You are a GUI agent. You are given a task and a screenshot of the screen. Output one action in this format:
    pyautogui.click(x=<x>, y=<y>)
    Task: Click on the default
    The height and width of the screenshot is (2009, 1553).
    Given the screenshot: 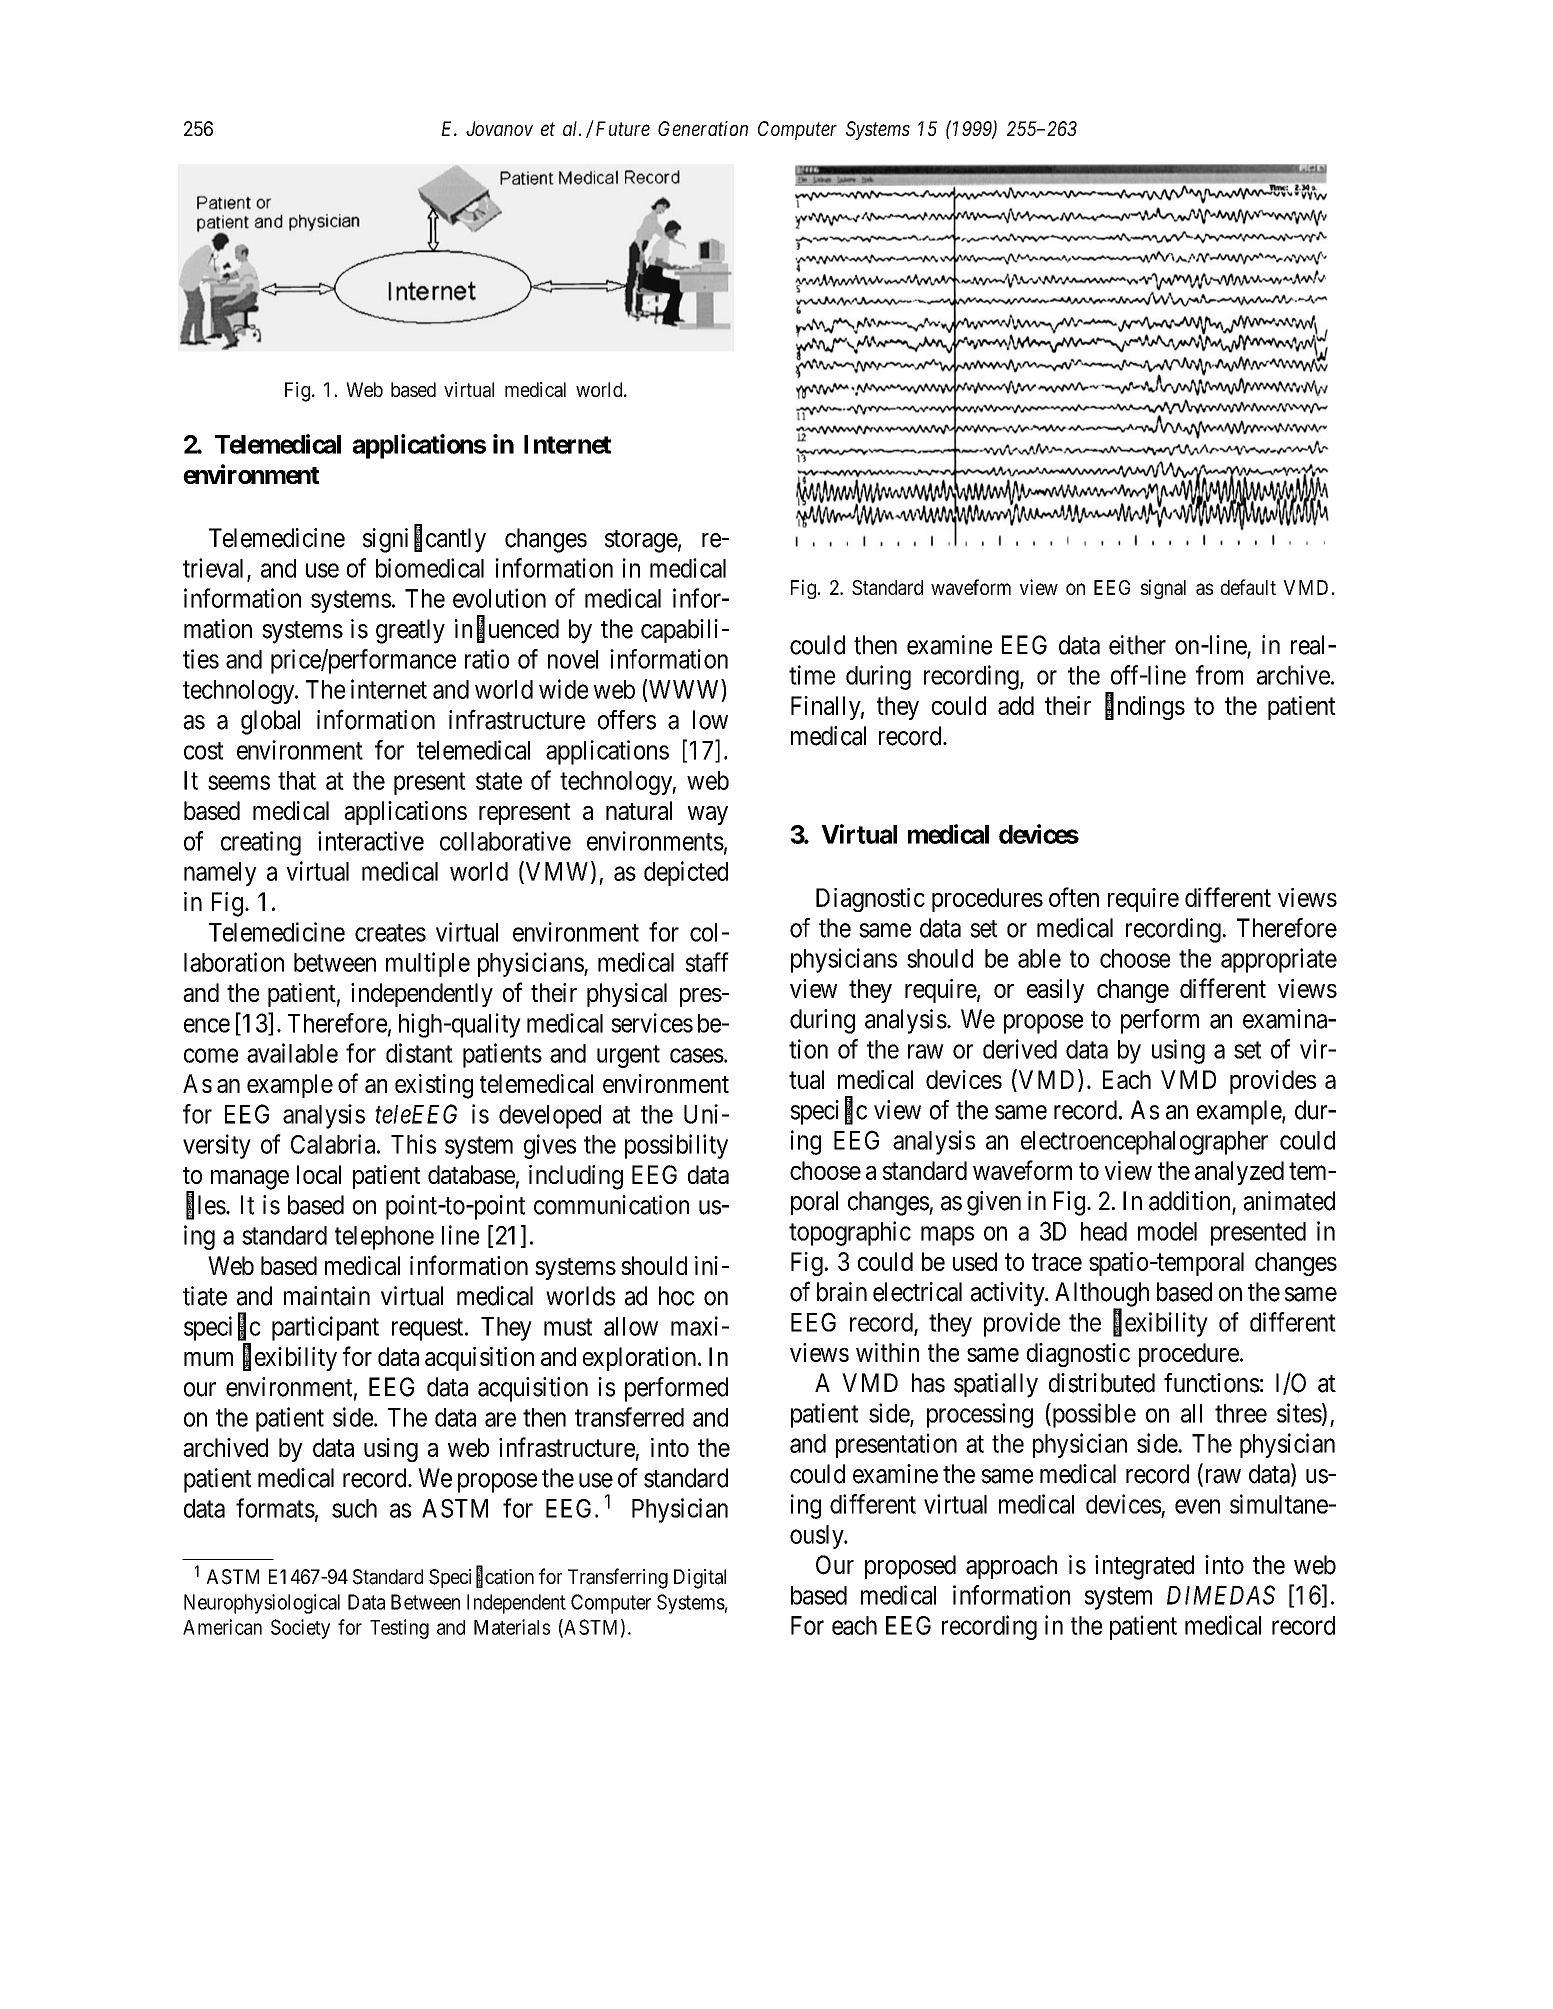 What is the action you would take?
    pyautogui.click(x=1248, y=587)
